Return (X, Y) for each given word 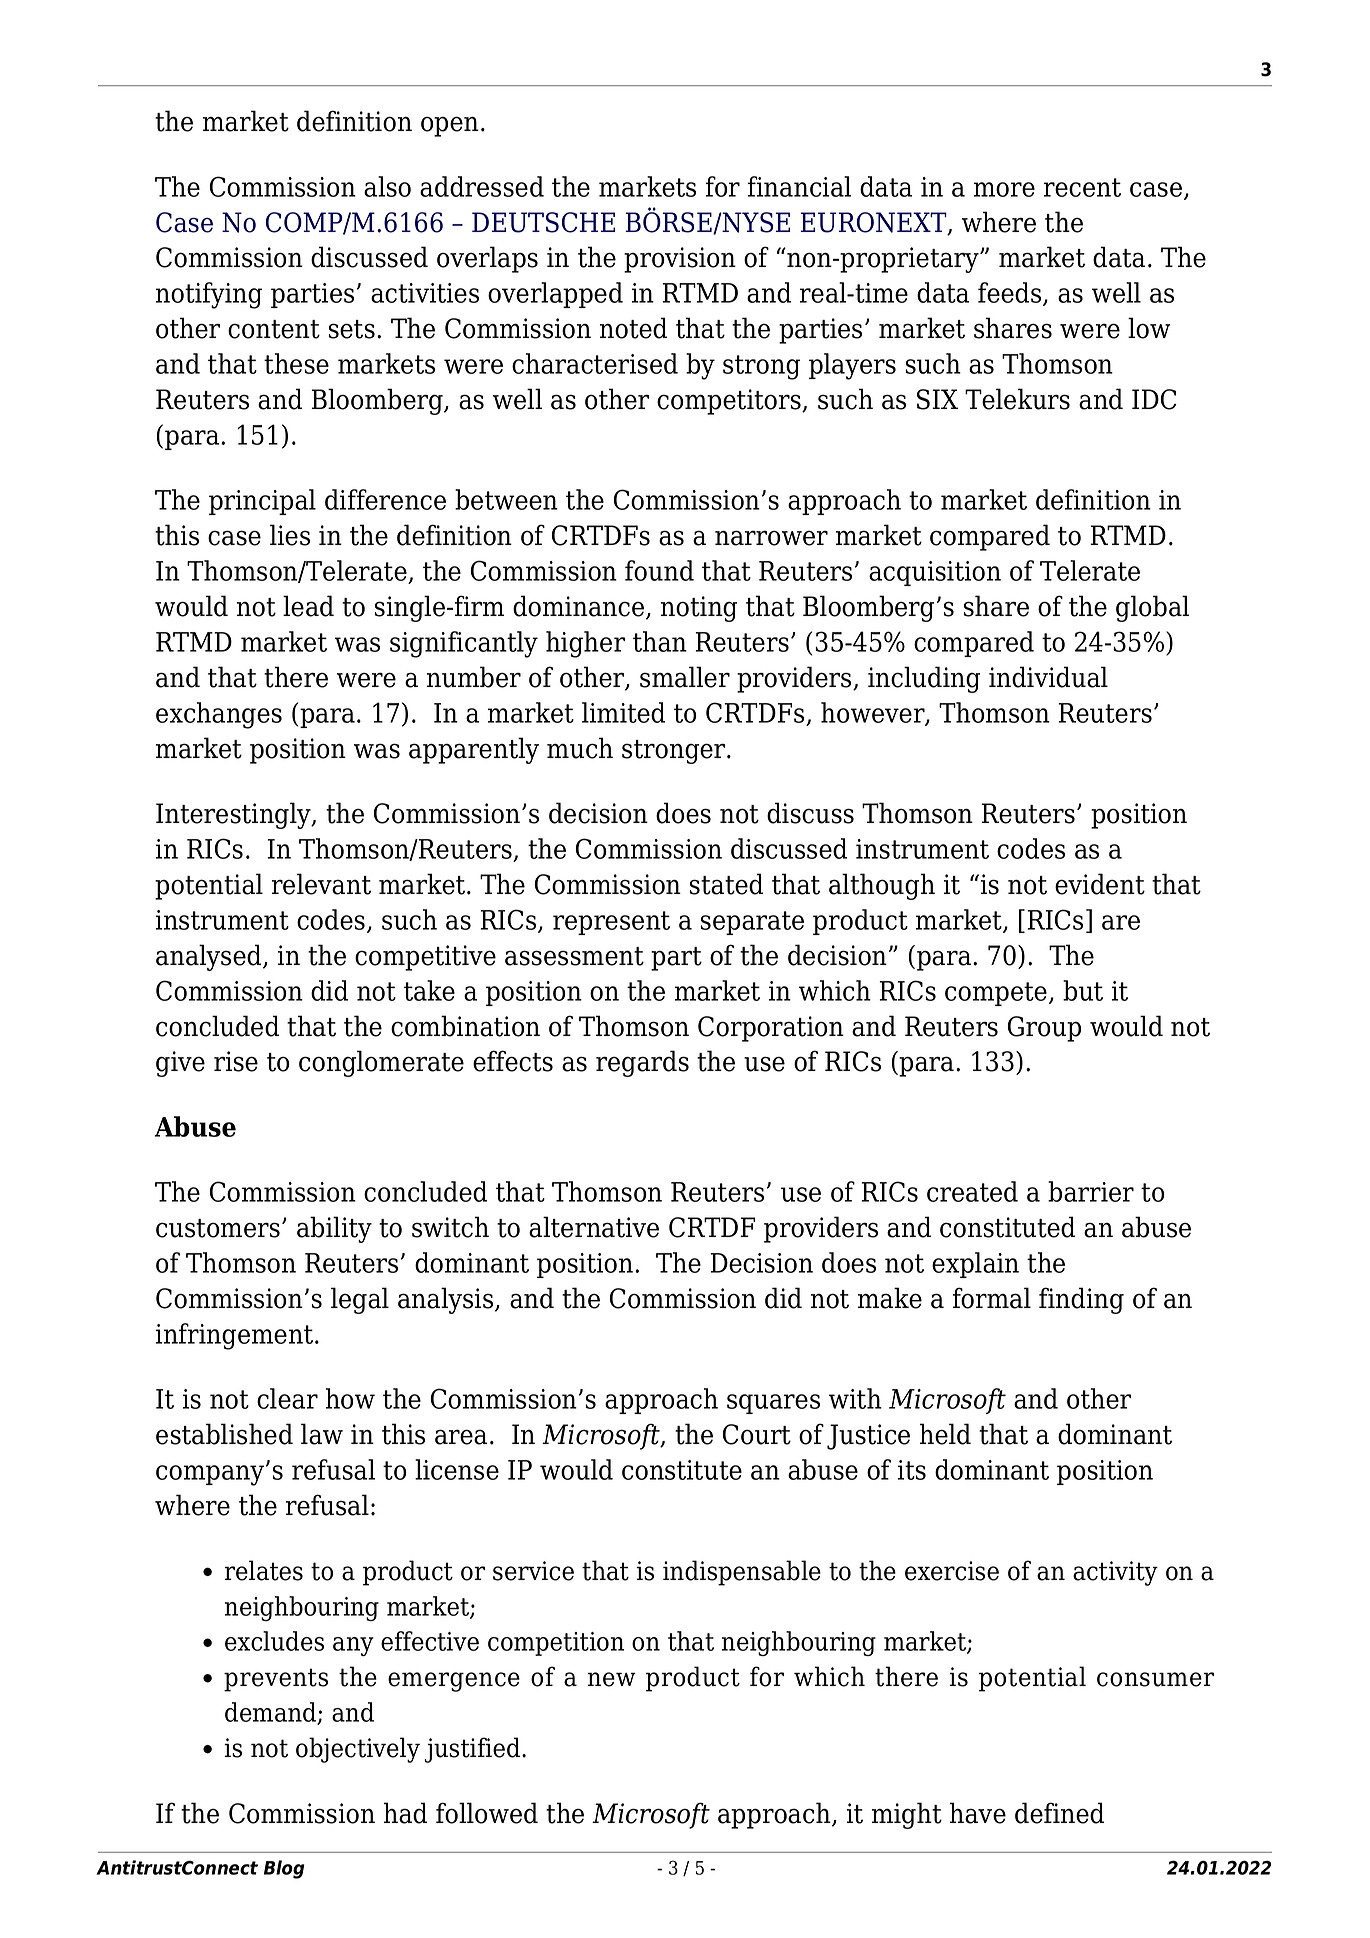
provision (680, 260)
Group (1044, 1029)
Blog (284, 1869)
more (1004, 189)
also (387, 186)
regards (642, 1063)
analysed (210, 957)
